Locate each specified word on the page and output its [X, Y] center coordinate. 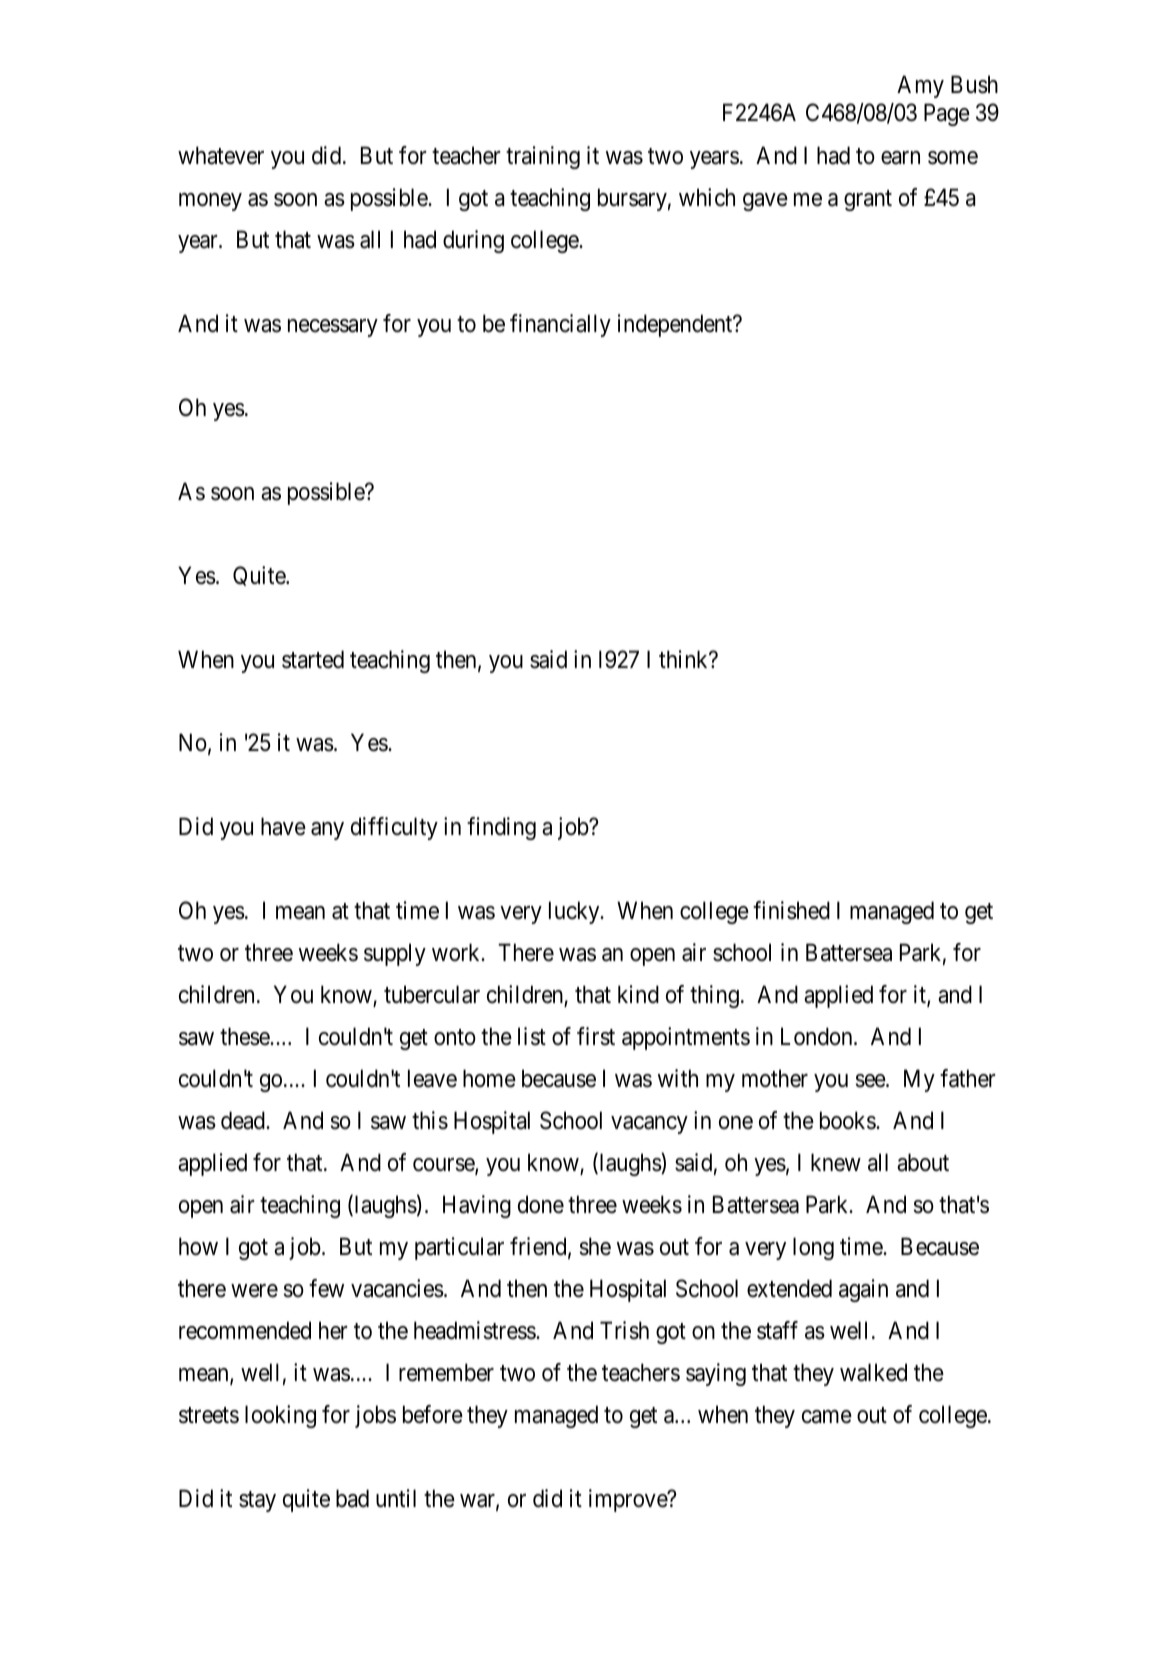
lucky [575, 912]
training [543, 157]
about [923, 1162]
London [818, 1036]
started [313, 659]
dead [244, 1120]
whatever [221, 155]
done [541, 1204]
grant [868, 200]
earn [900, 158]
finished [791, 910]
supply [395, 954]
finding [501, 828]
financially [560, 325]
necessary [333, 328]
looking [280, 1416]
